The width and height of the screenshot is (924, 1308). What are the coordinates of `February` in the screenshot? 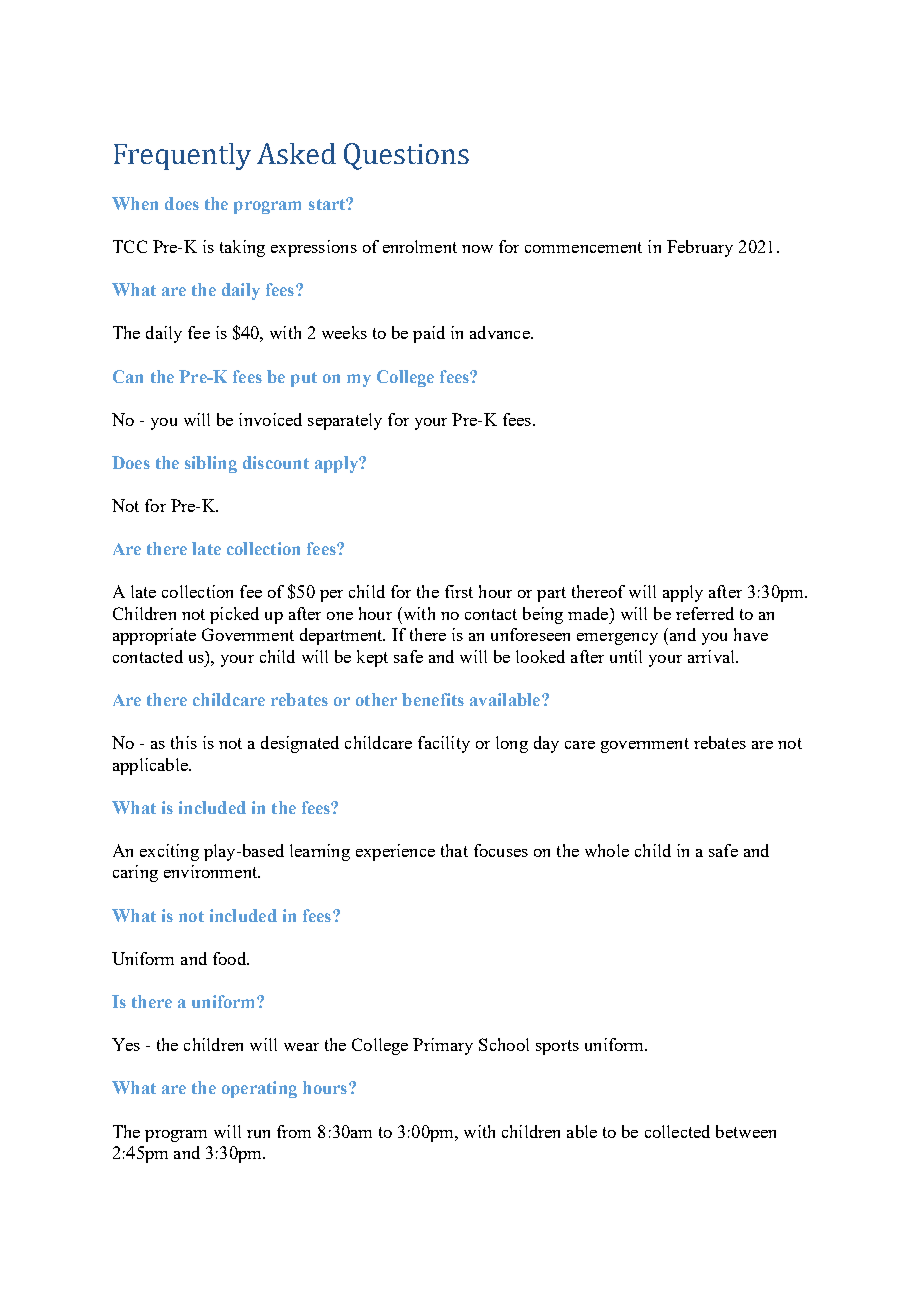 It's located at (700, 248).
